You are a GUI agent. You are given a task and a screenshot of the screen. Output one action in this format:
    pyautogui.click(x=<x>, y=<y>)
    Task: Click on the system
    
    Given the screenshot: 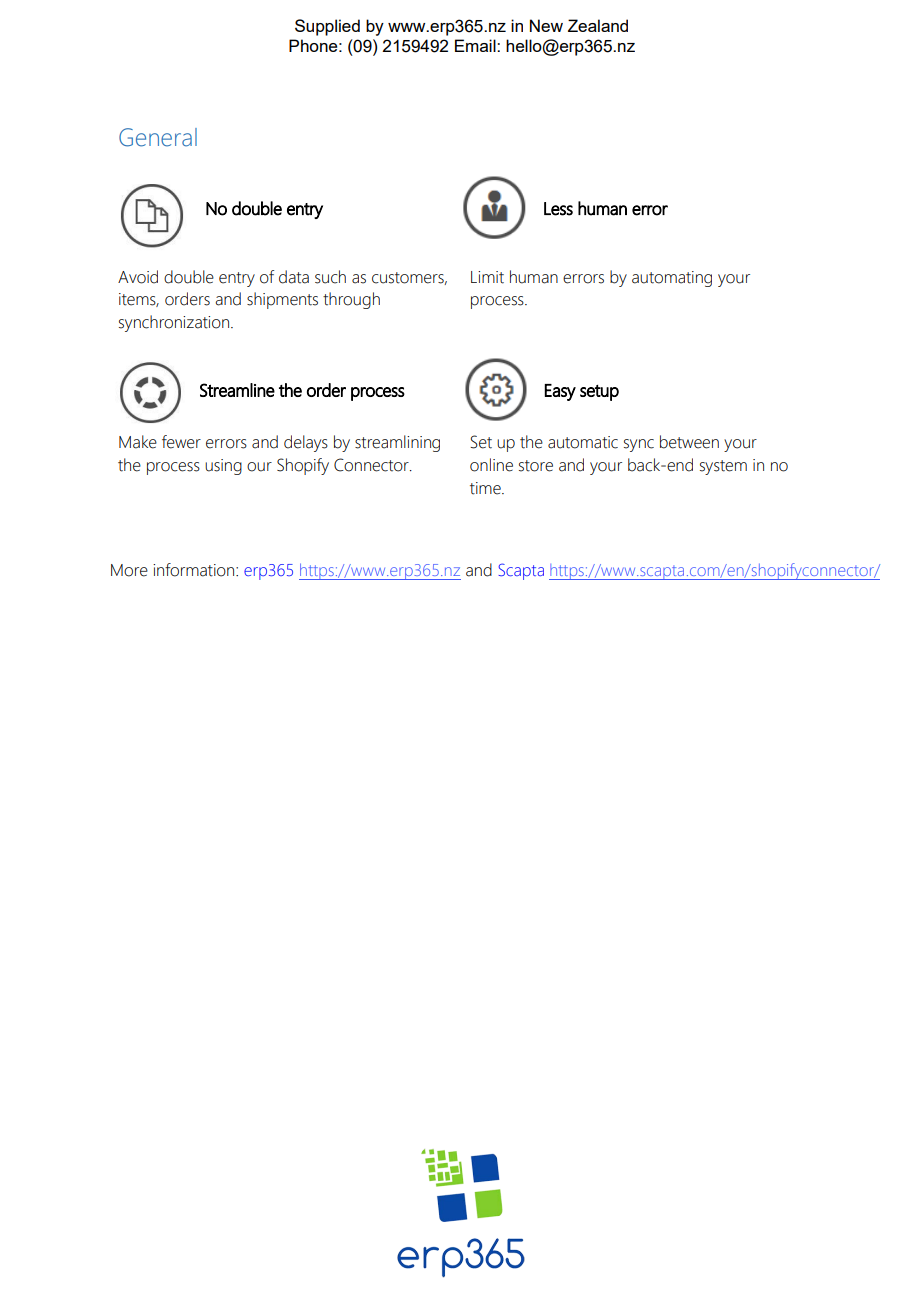 What is the action you would take?
    pyautogui.click(x=723, y=467)
